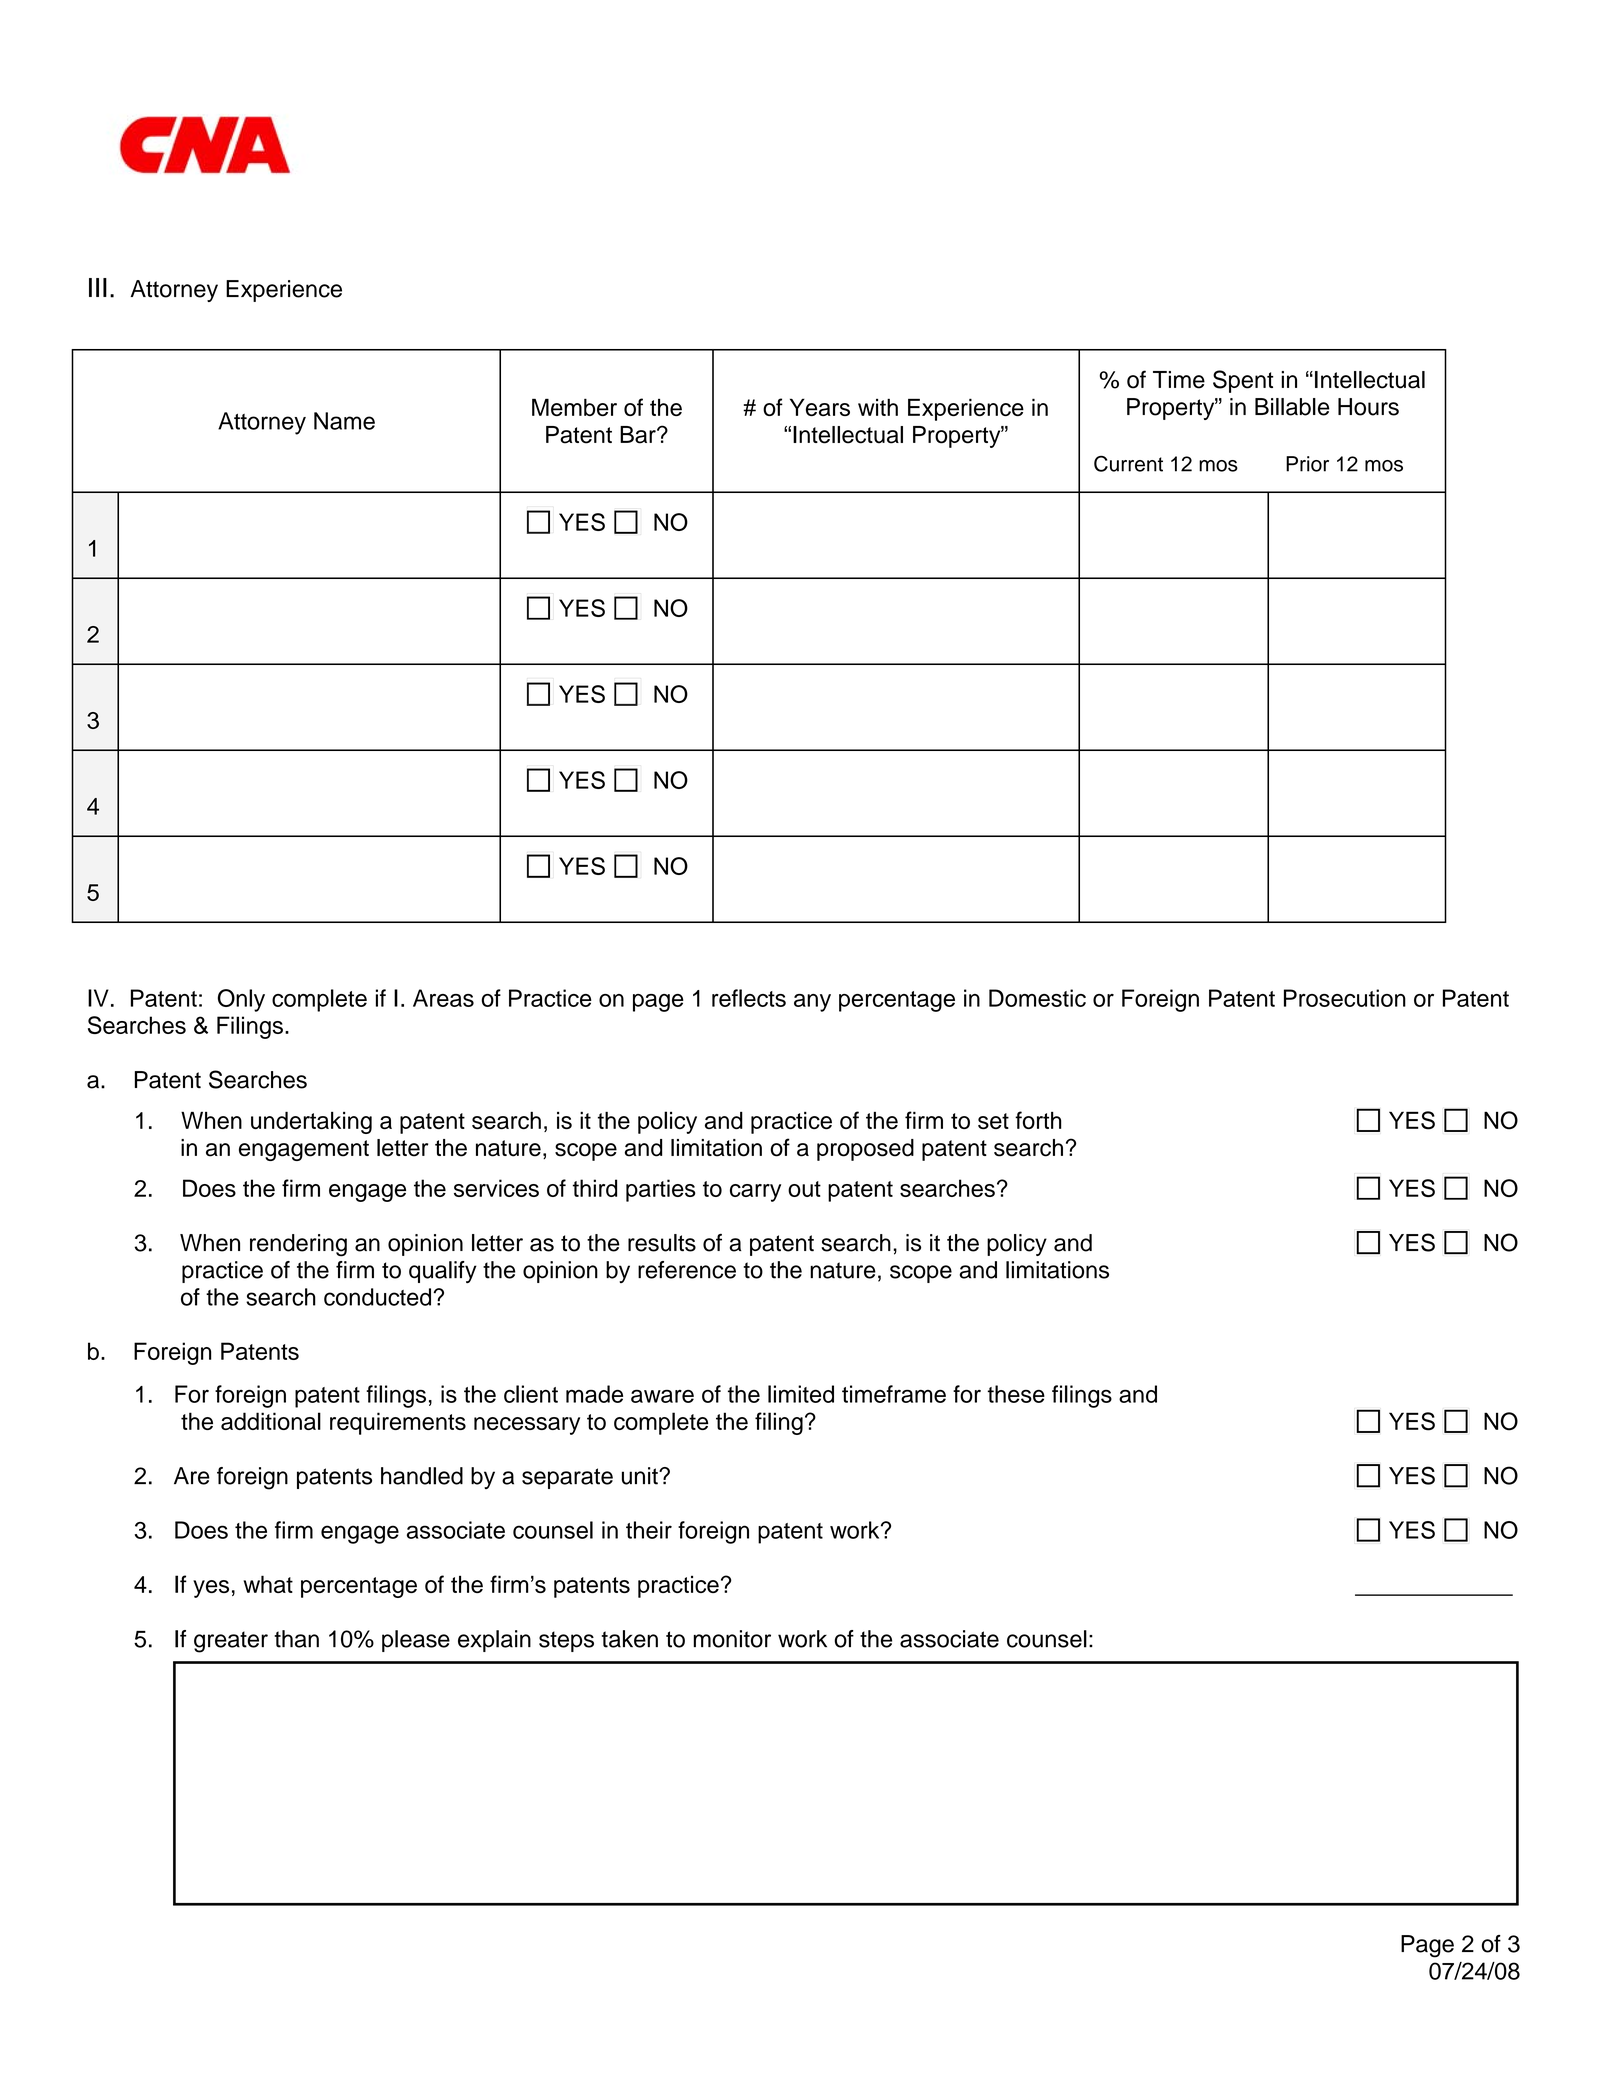 The width and height of the screenshot is (1607, 2079). I want to click on Spent, so click(1243, 381).
